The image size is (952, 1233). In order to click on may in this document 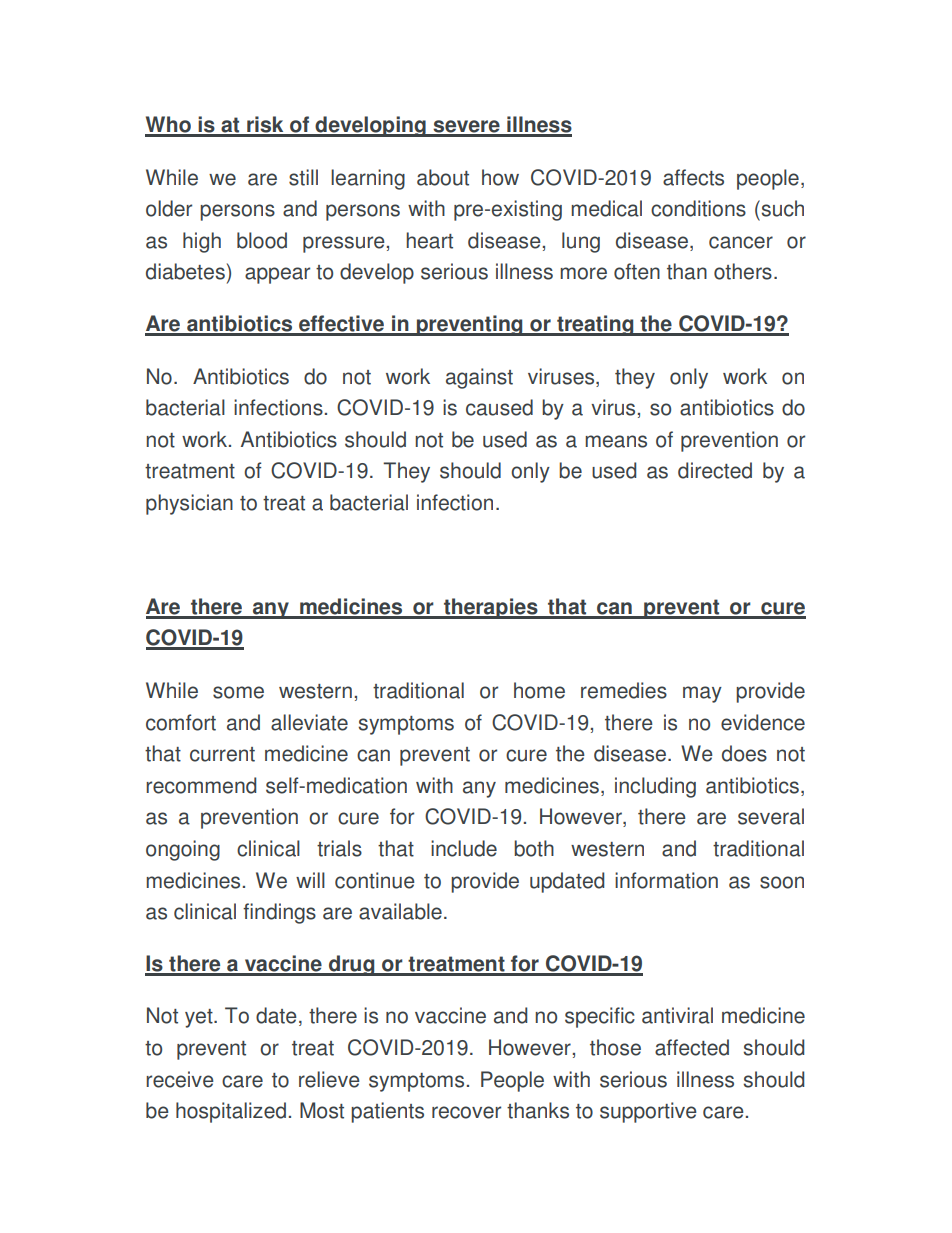, I will do `click(702, 694)`.
